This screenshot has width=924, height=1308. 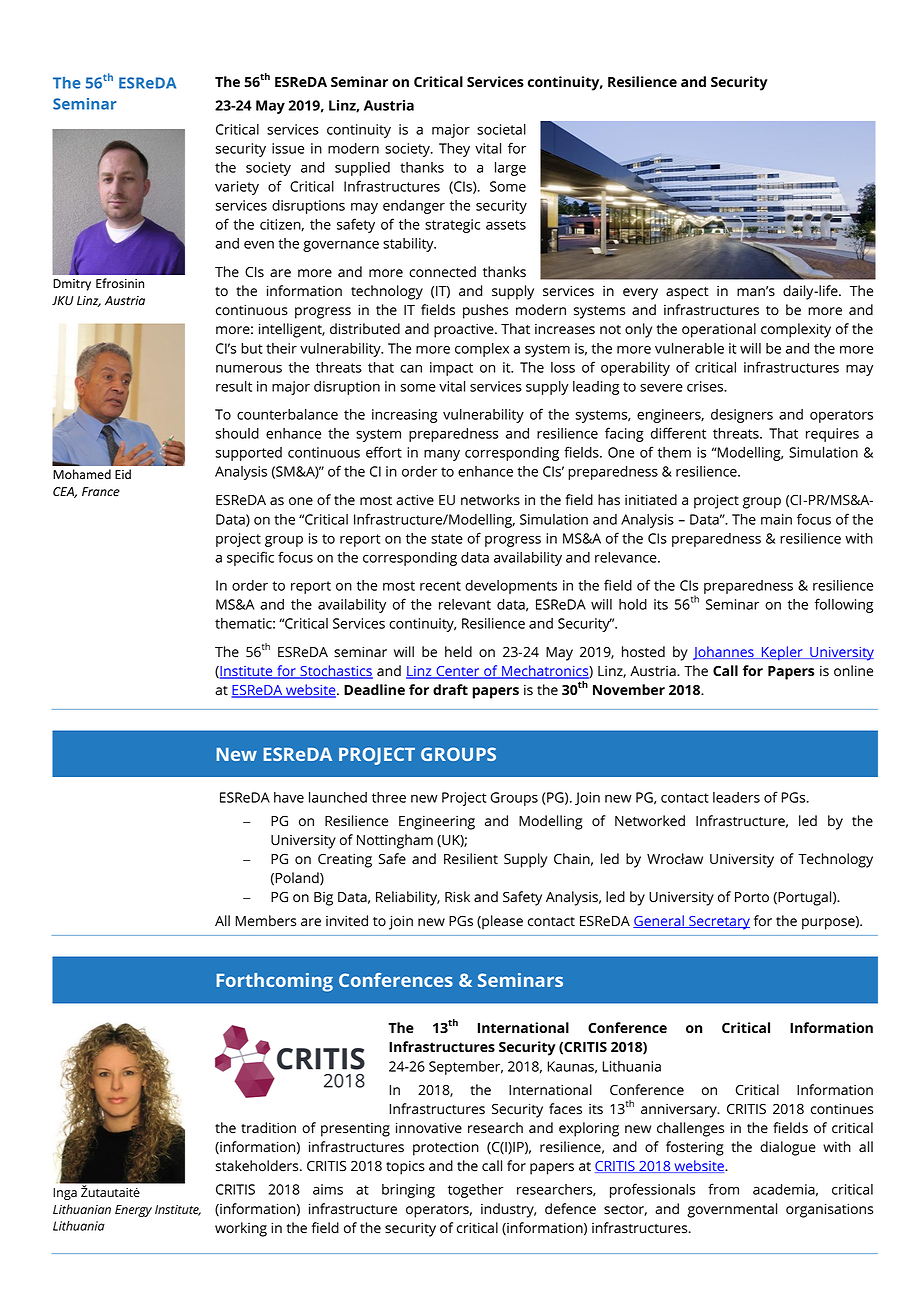 What do you see at coordinates (687, 293) in the screenshot?
I see `aspect` at bounding box center [687, 293].
